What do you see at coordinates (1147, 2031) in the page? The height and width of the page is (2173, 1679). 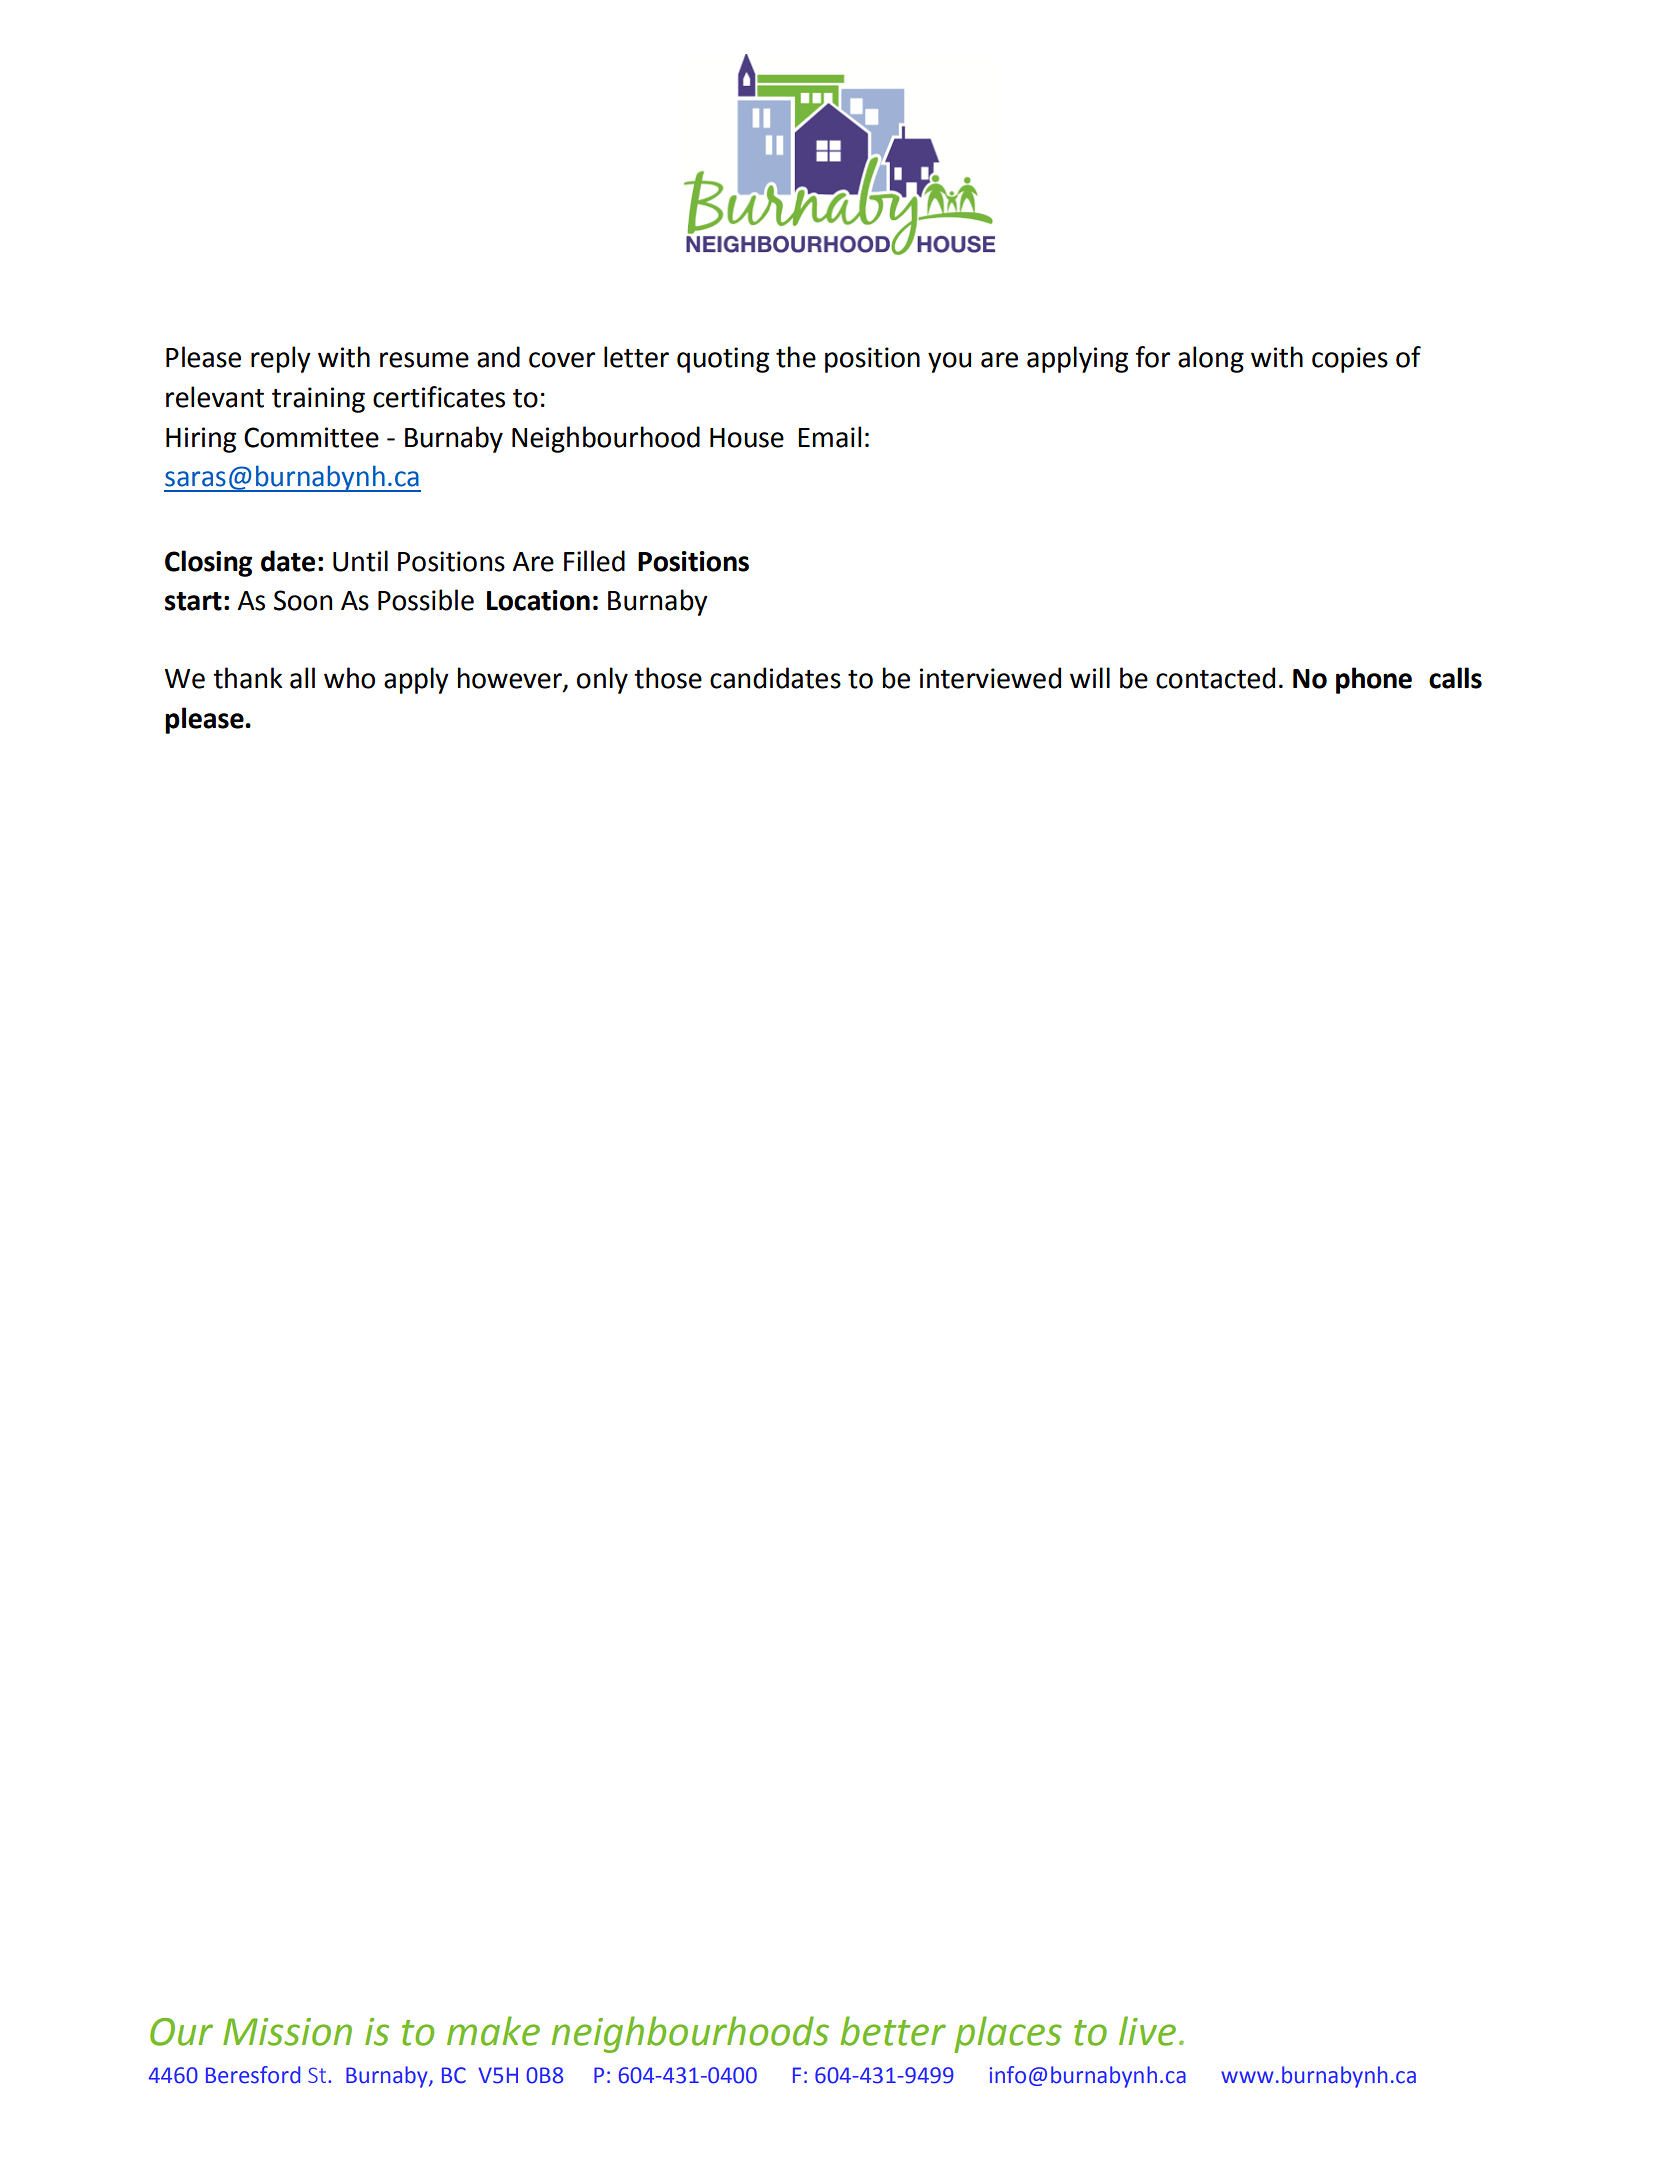 I see `live` at bounding box center [1147, 2031].
